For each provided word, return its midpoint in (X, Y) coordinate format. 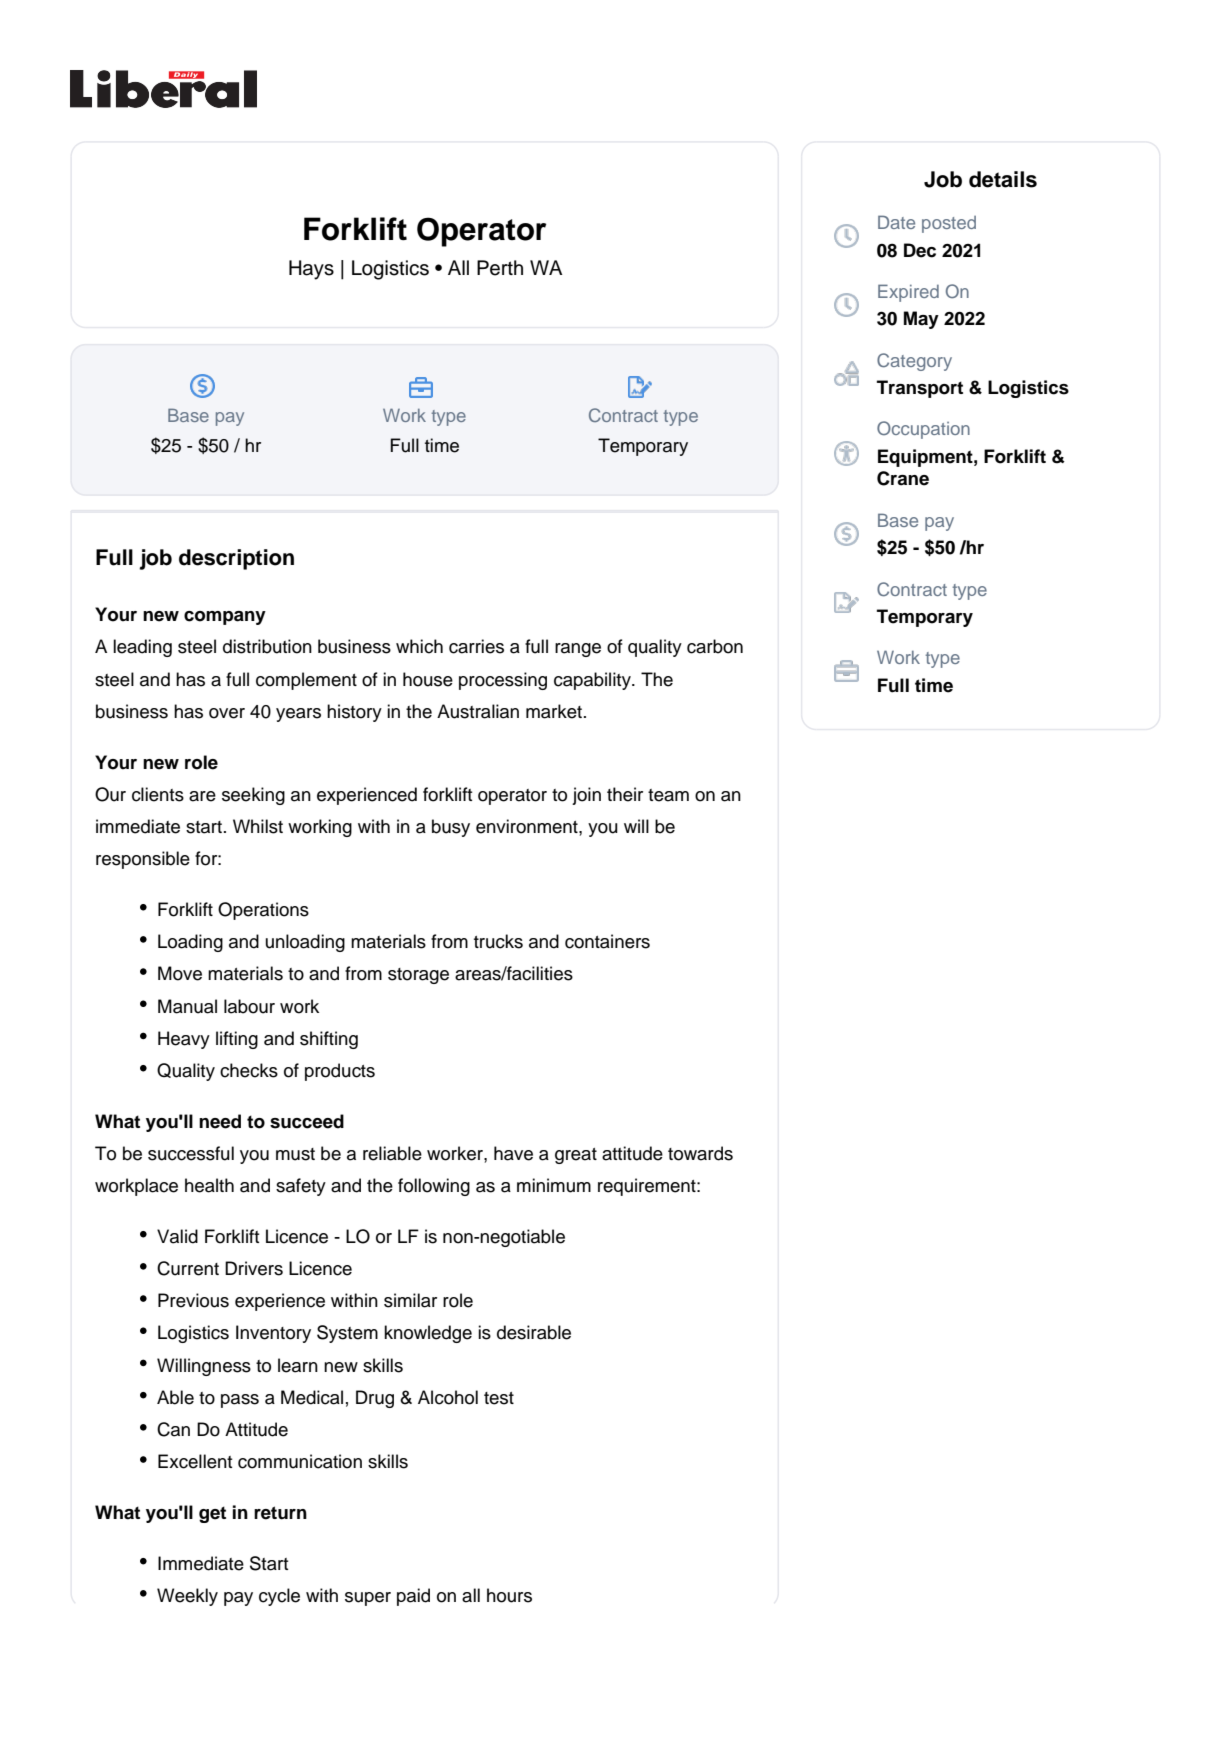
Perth (500, 268)
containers (607, 941)
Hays (311, 270)
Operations (263, 911)
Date (896, 222)
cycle (279, 1597)
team (668, 795)
